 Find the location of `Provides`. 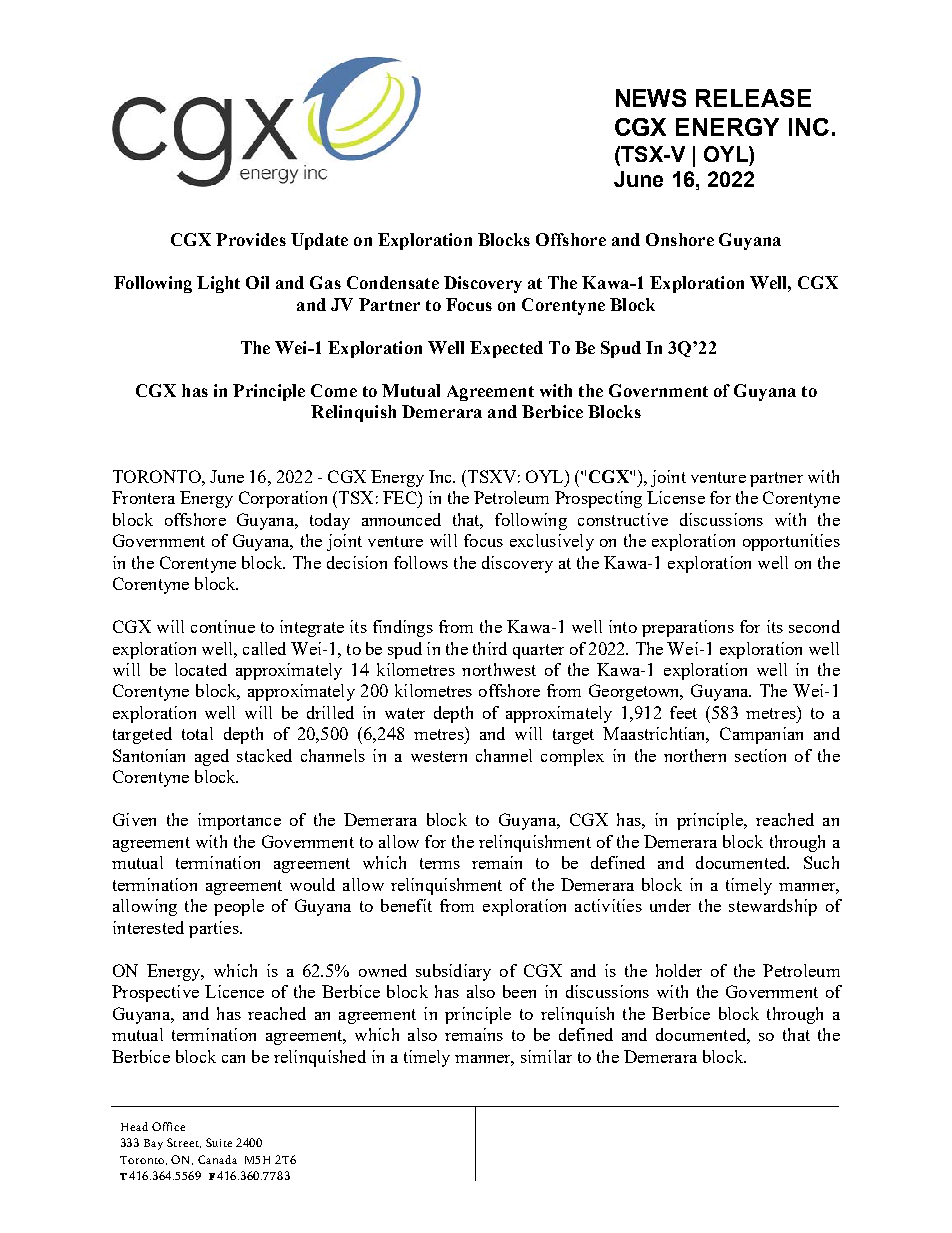

Provides is located at coordinates (251, 239).
